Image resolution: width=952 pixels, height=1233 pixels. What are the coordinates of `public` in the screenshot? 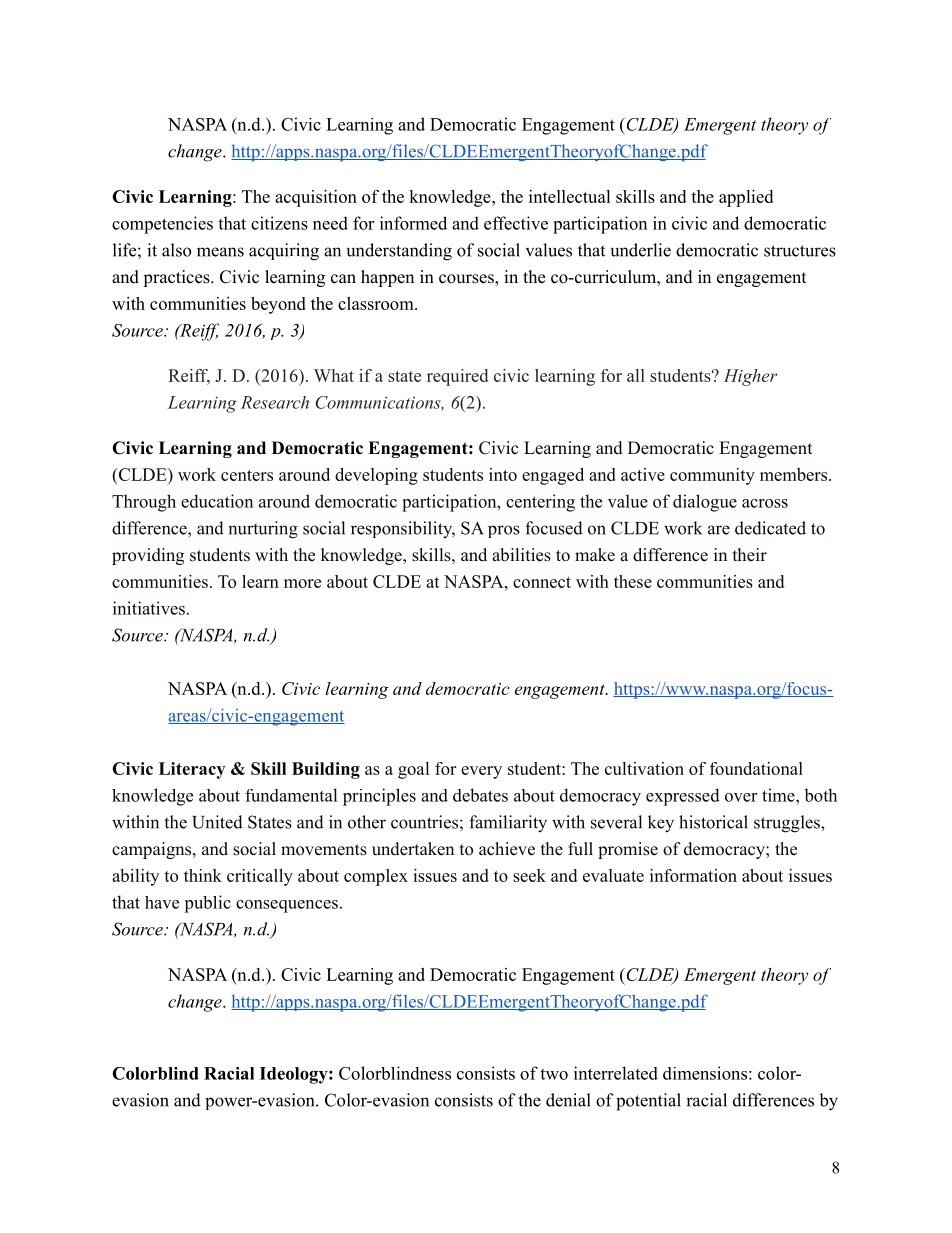 It's located at (207, 904).
